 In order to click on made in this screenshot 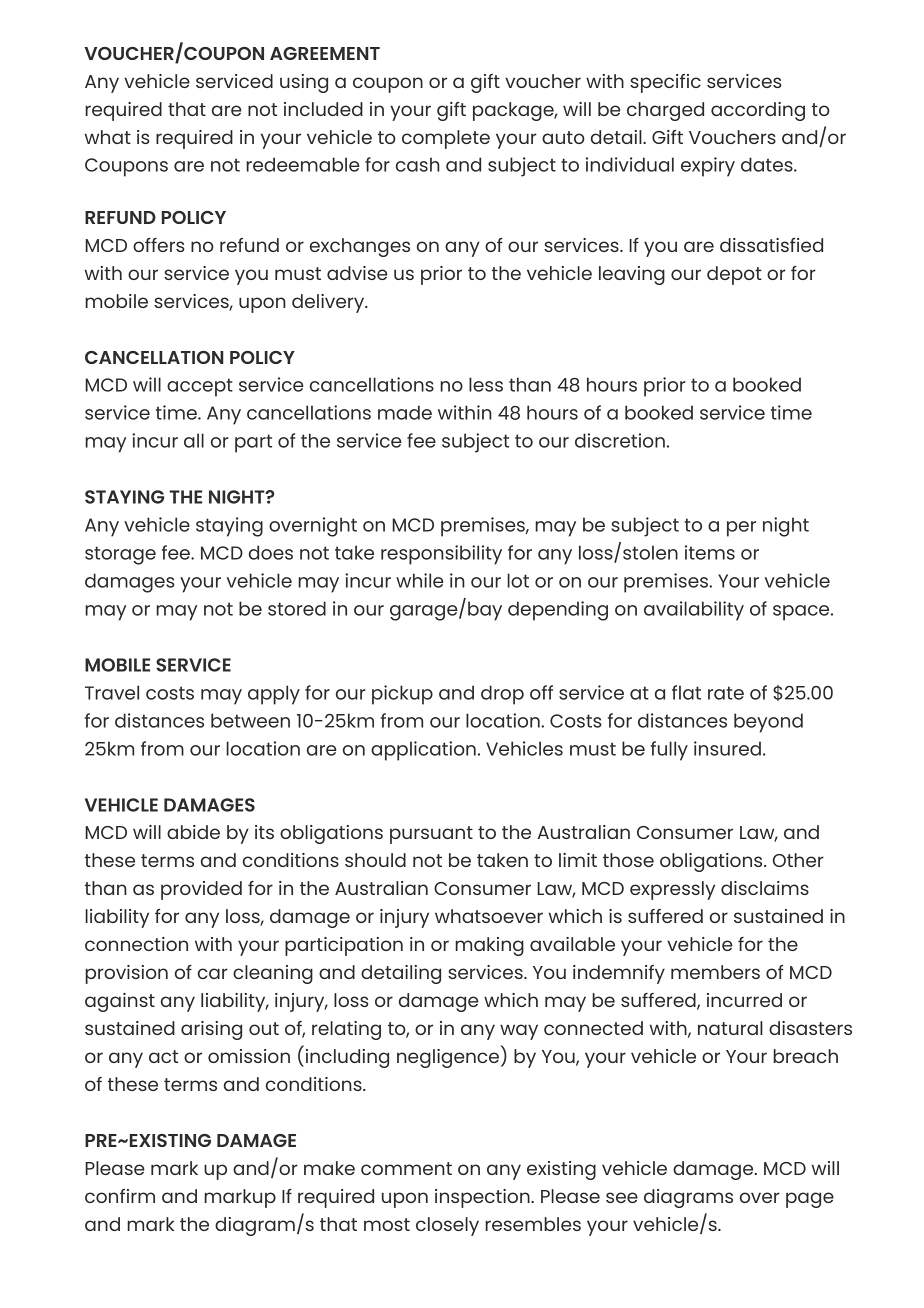, I will do `click(405, 412)`.
